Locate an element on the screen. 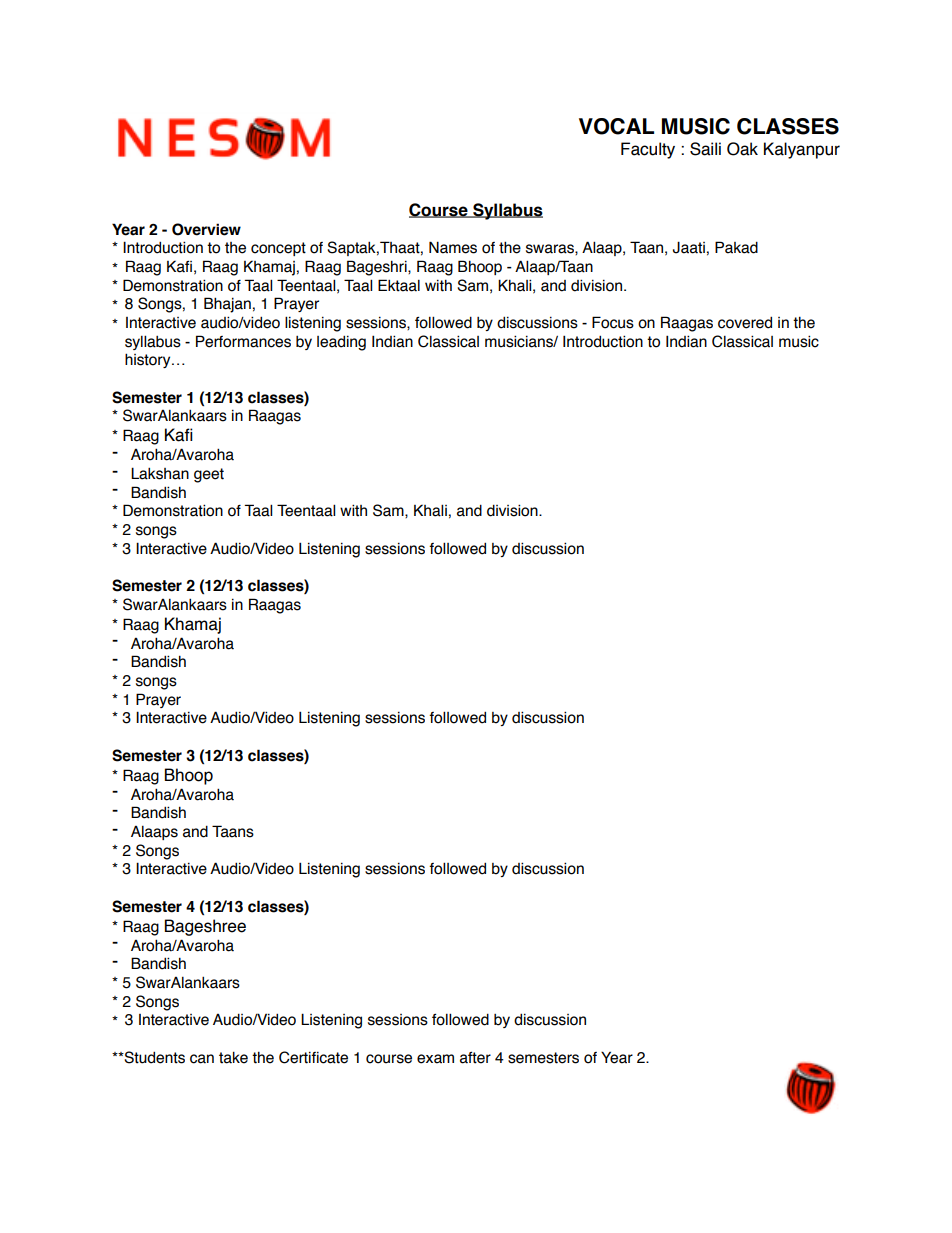 Image resolution: width=952 pixels, height=1233 pixels. after is located at coordinates (475, 1058).
